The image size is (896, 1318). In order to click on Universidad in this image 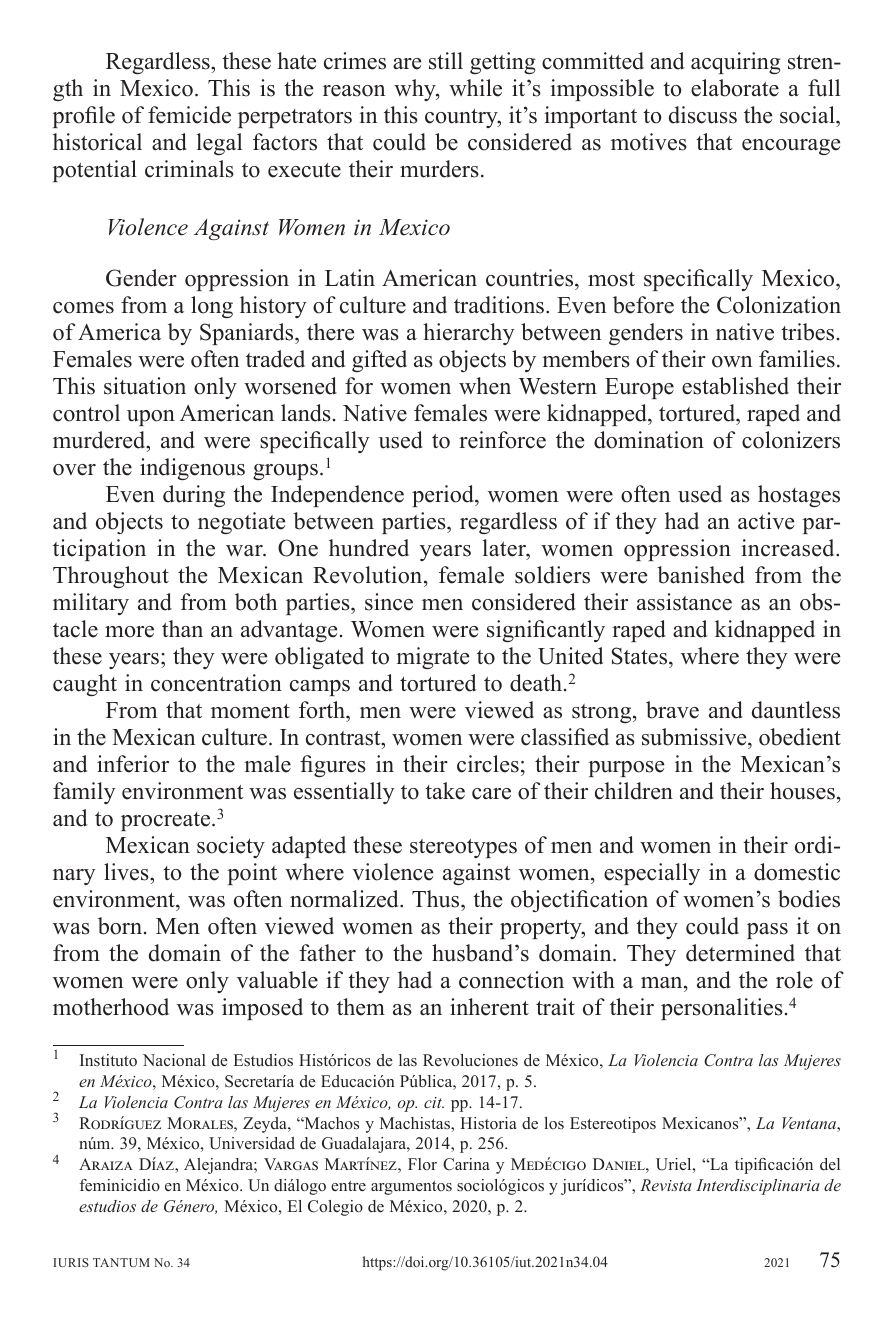, I will do `click(252, 1143)`.
